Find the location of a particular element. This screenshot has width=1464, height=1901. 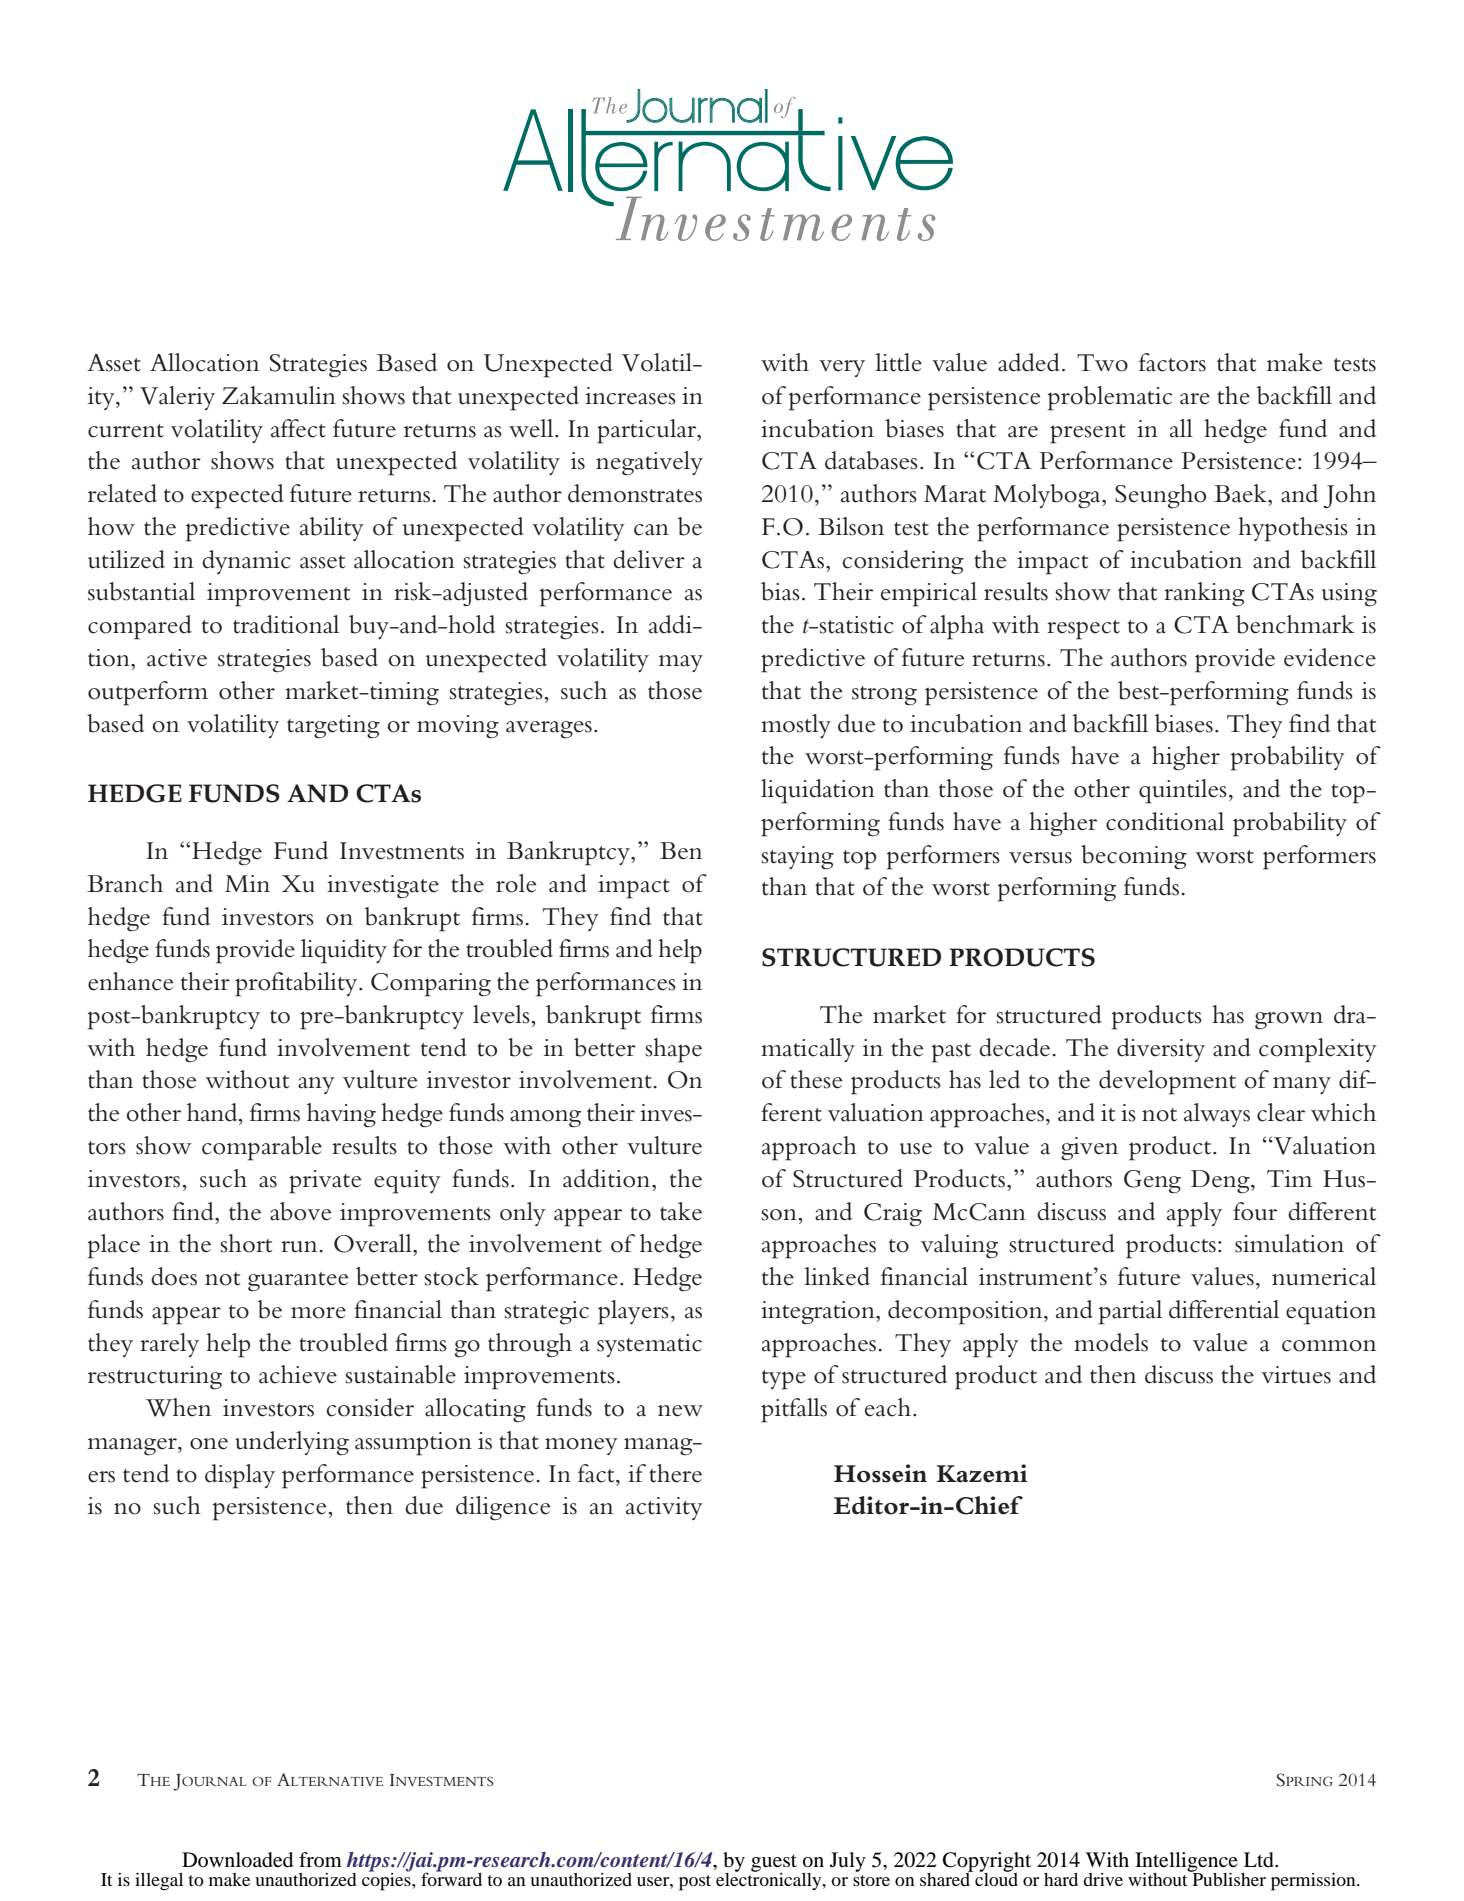

these is located at coordinates (816, 1079).
